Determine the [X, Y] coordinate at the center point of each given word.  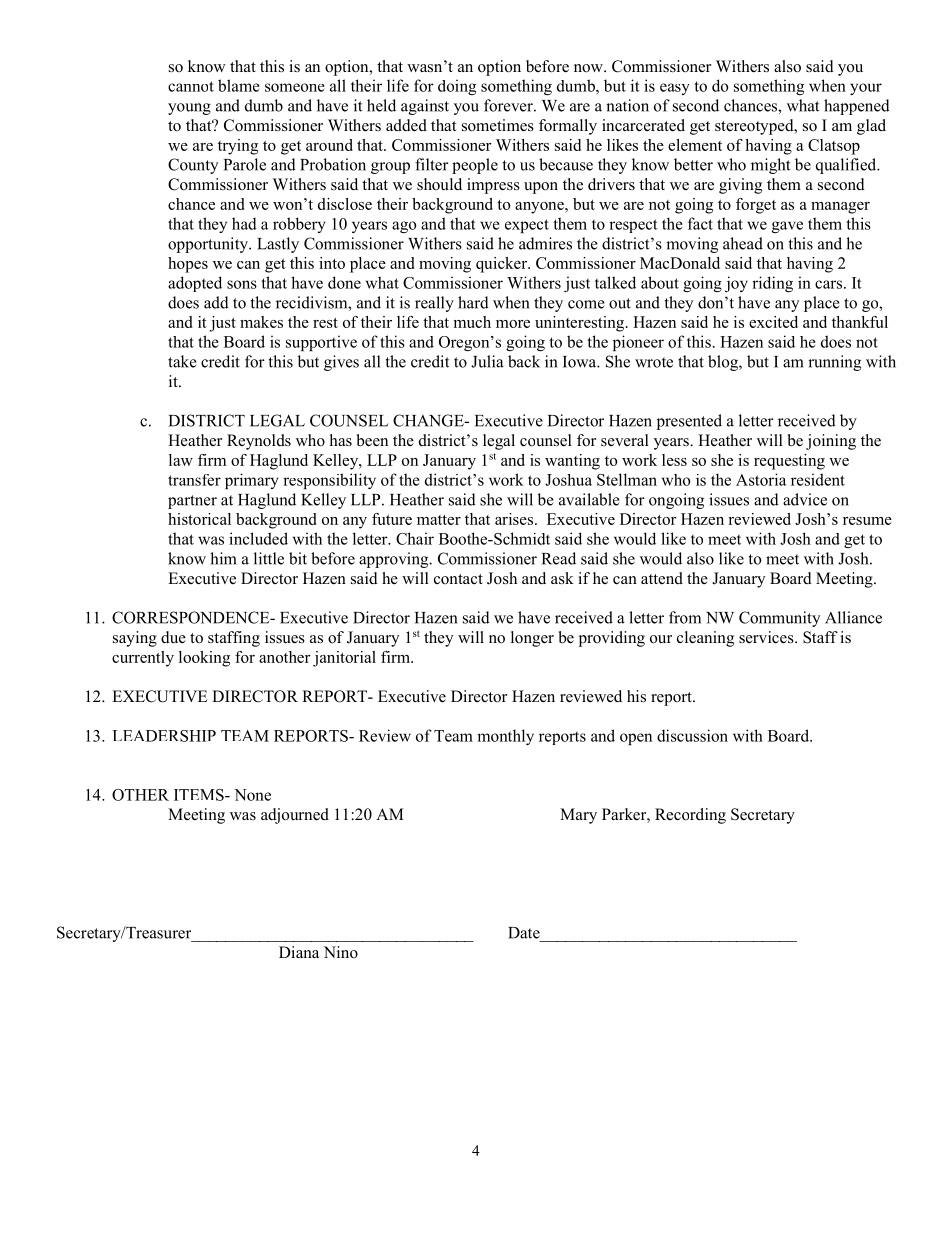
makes [261, 322]
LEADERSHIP [164, 736]
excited [773, 322]
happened [857, 107]
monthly [505, 737]
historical [199, 519]
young [189, 109]
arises [514, 519]
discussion [692, 735]
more [513, 324]
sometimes [498, 125]
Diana [299, 952]
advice [805, 499]
